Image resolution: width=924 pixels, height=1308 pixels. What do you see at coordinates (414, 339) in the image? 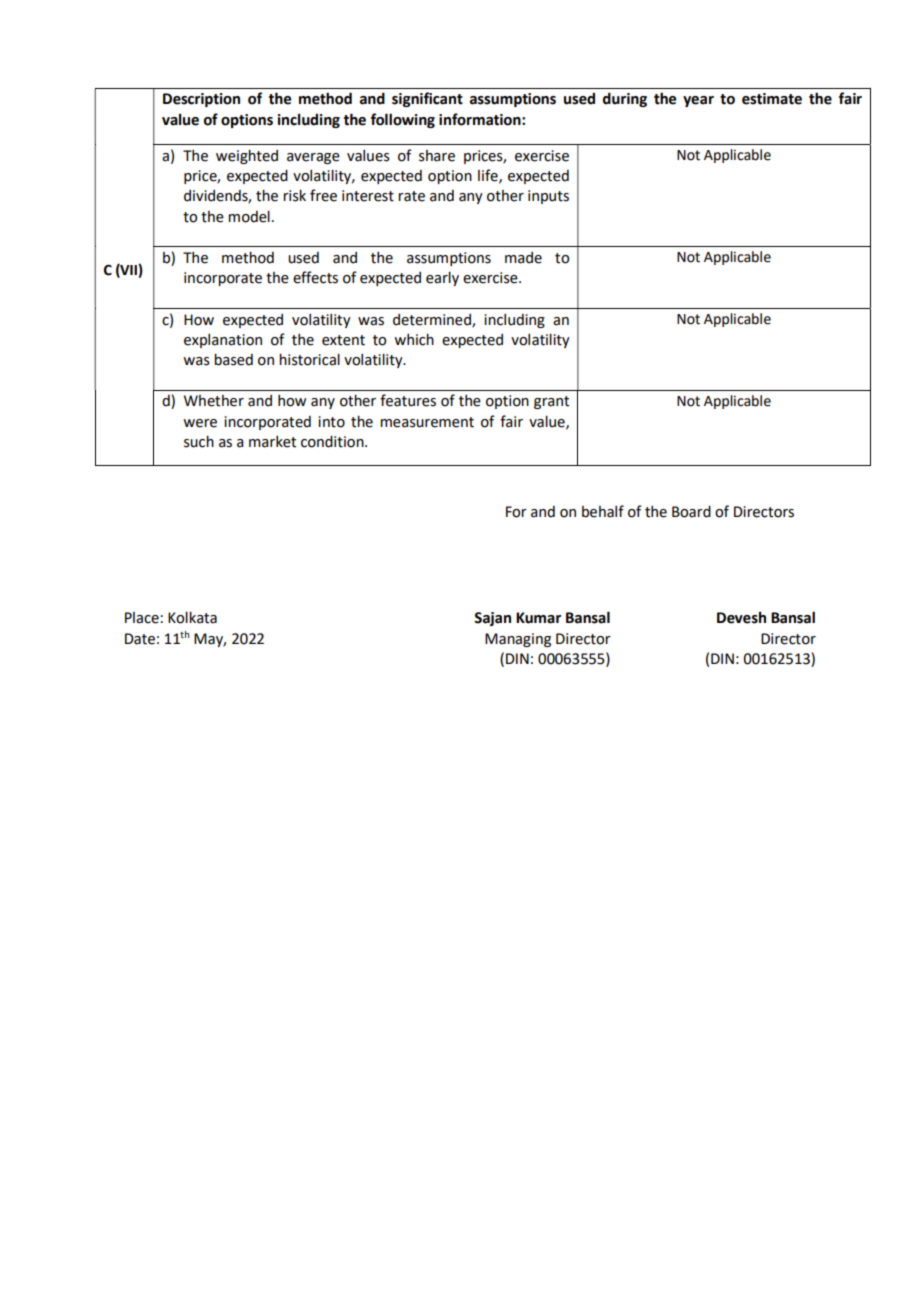
I see `which` at bounding box center [414, 339].
